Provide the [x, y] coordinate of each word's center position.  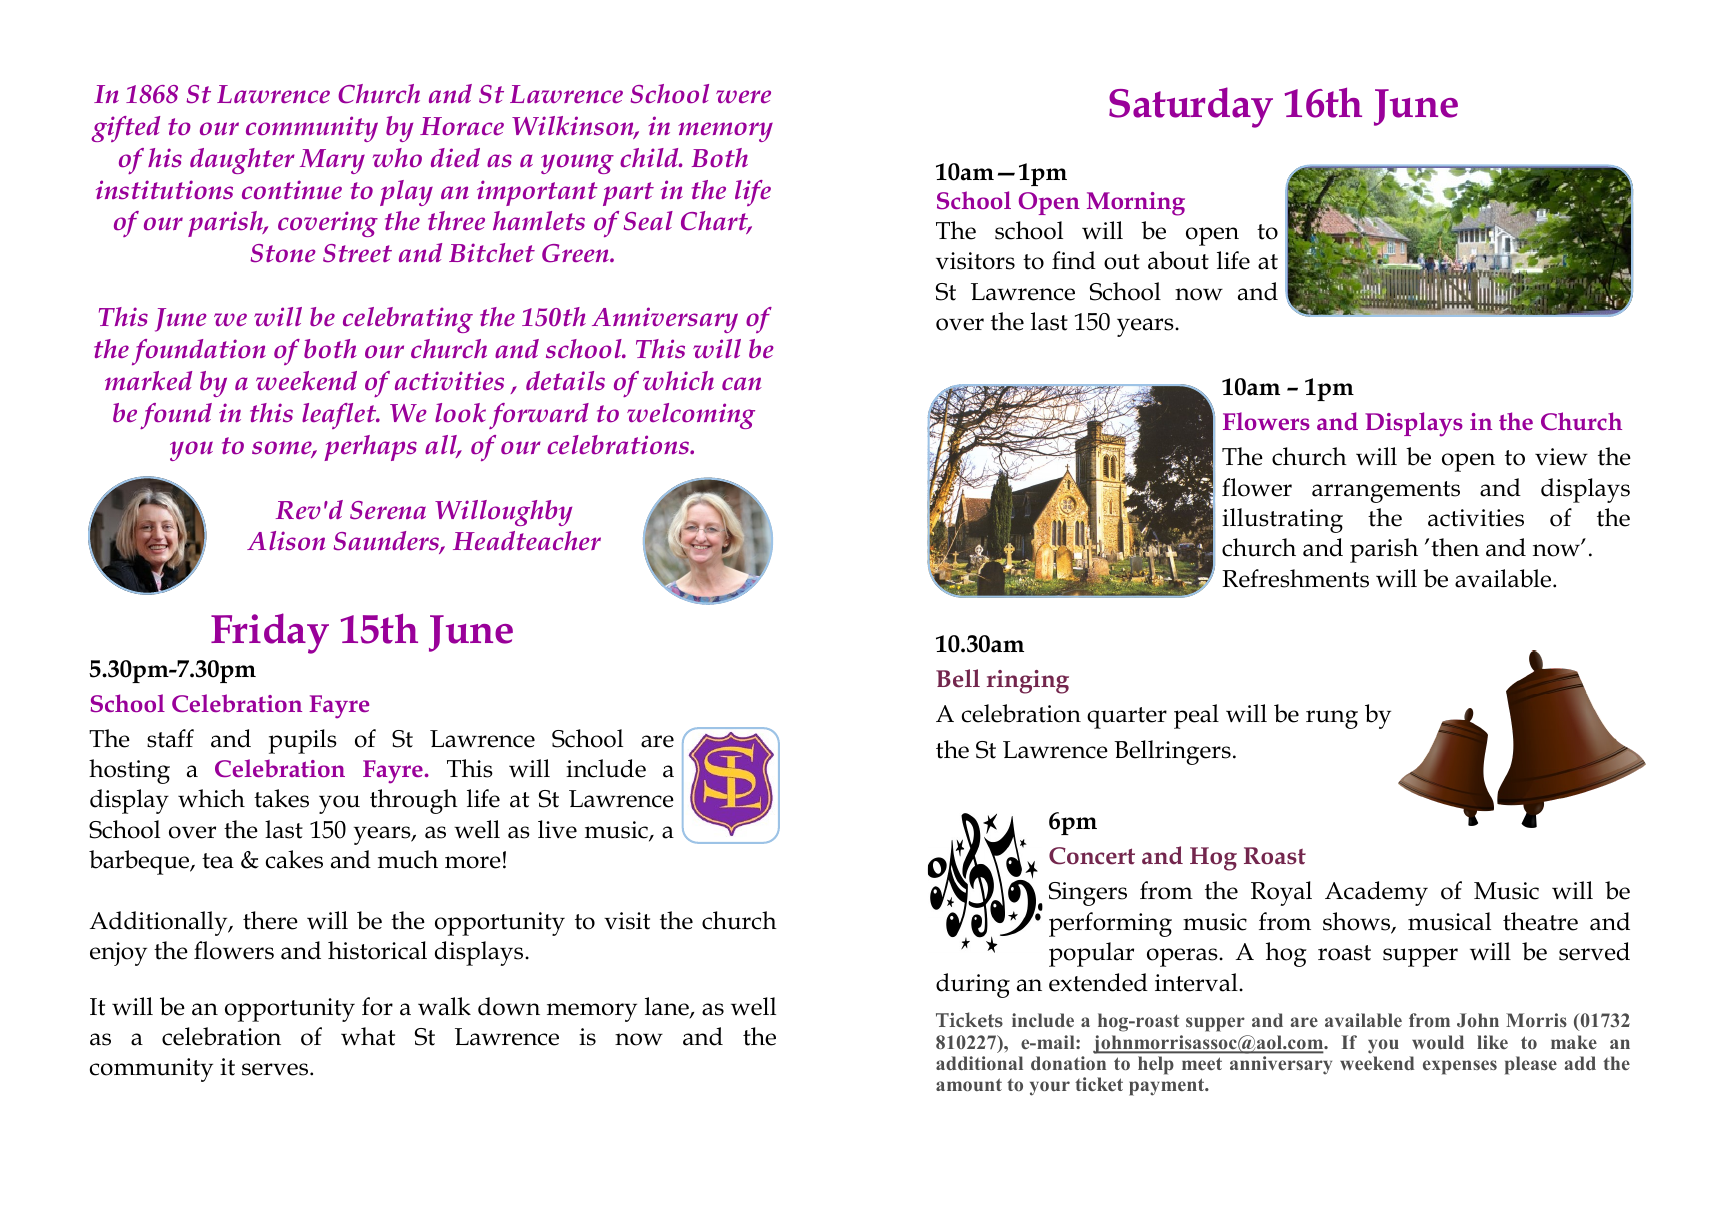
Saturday [1191, 107]
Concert [1092, 856]
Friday [270, 633]
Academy [1376, 893]
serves [276, 1069]
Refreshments [1295, 578]
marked [148, 380]
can [742, 383]
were [743, 96]
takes [281, 798]
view [1561, 457]
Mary [332, 161]
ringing [1028, 682]
